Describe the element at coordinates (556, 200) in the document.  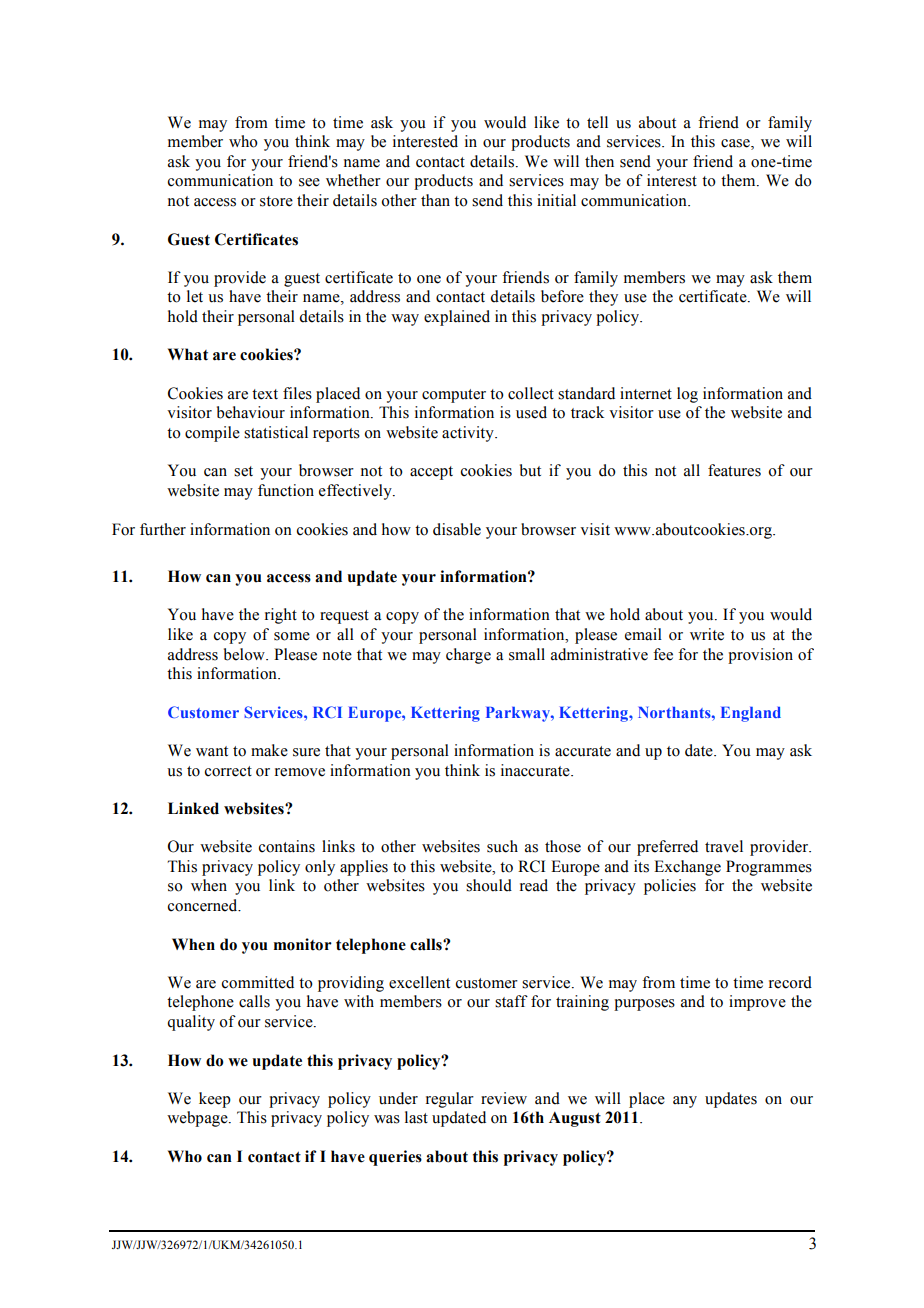
I see `initial` at that location.
